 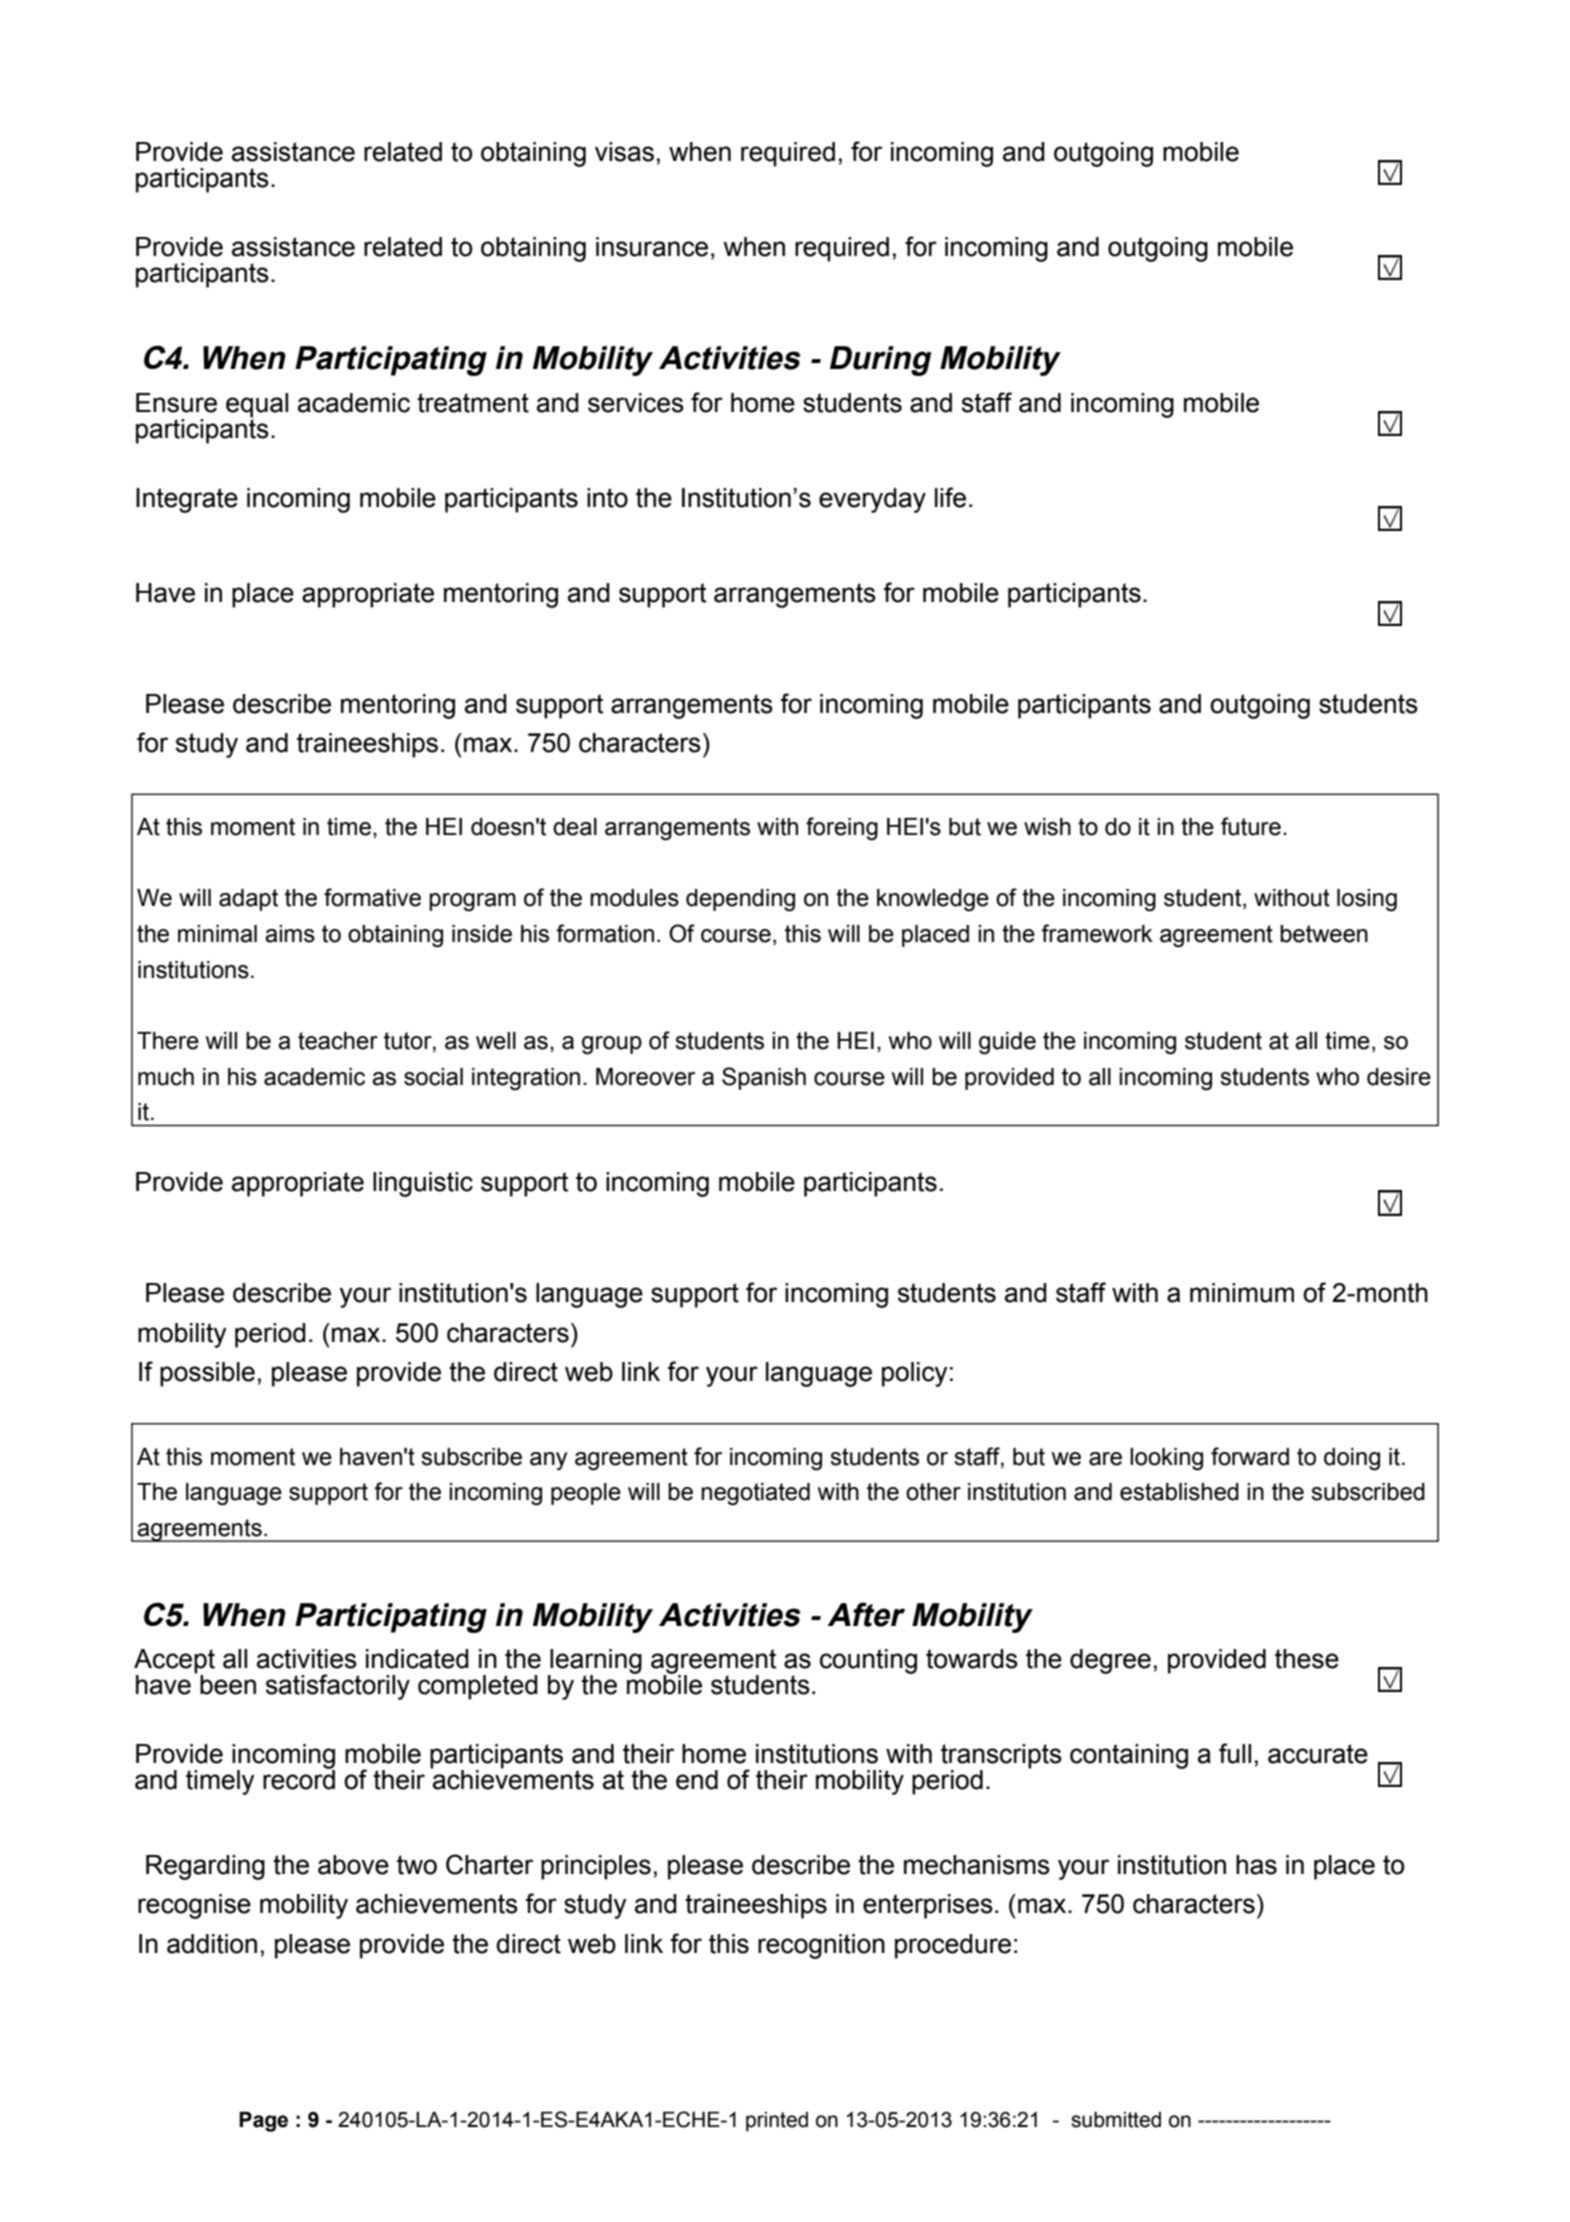 What do you see at coordinates (1116, 2119) in the screenshot?
I see `submitted` at bounding box center [1116, 2119].
